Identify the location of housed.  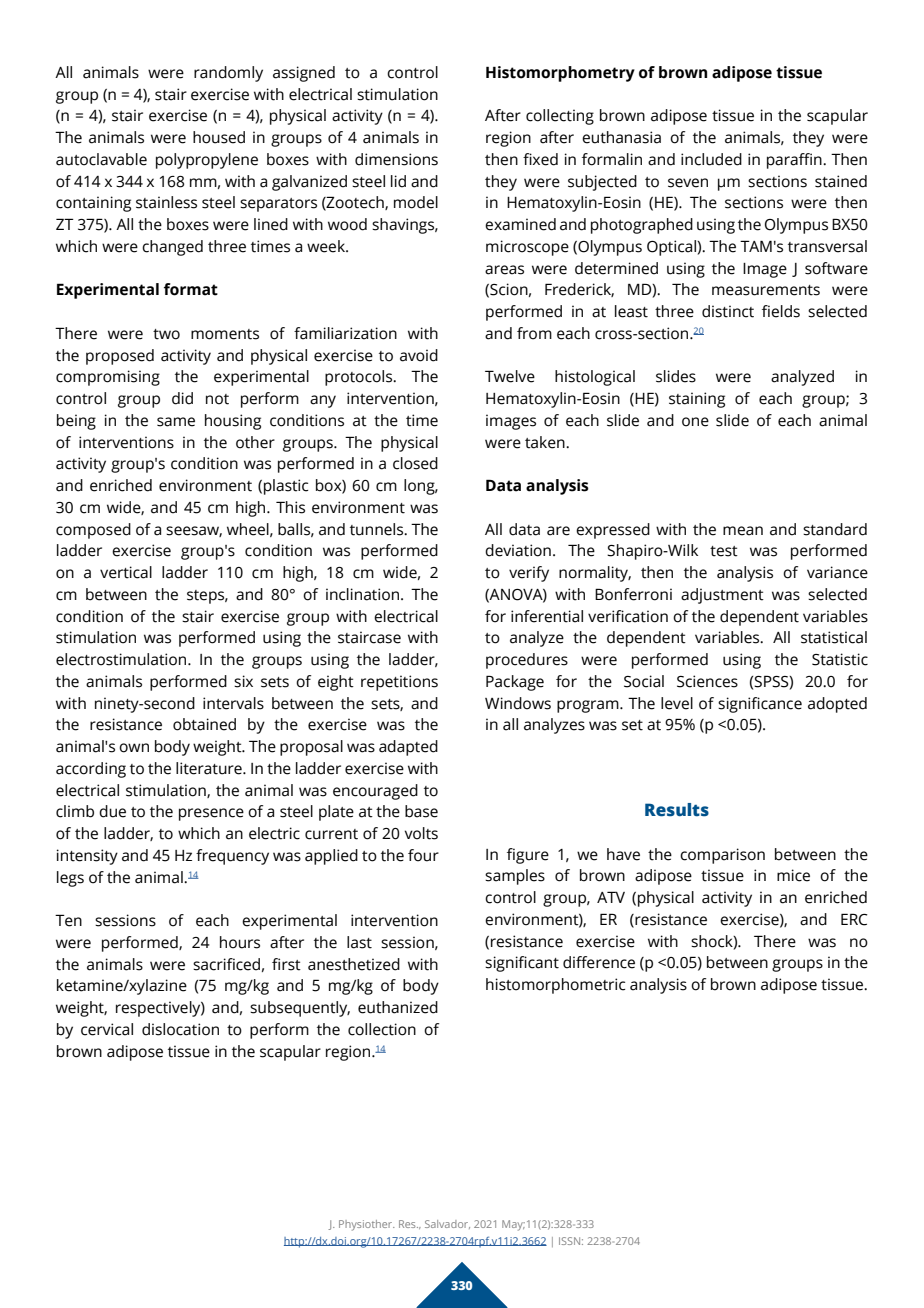
(219, 137).
